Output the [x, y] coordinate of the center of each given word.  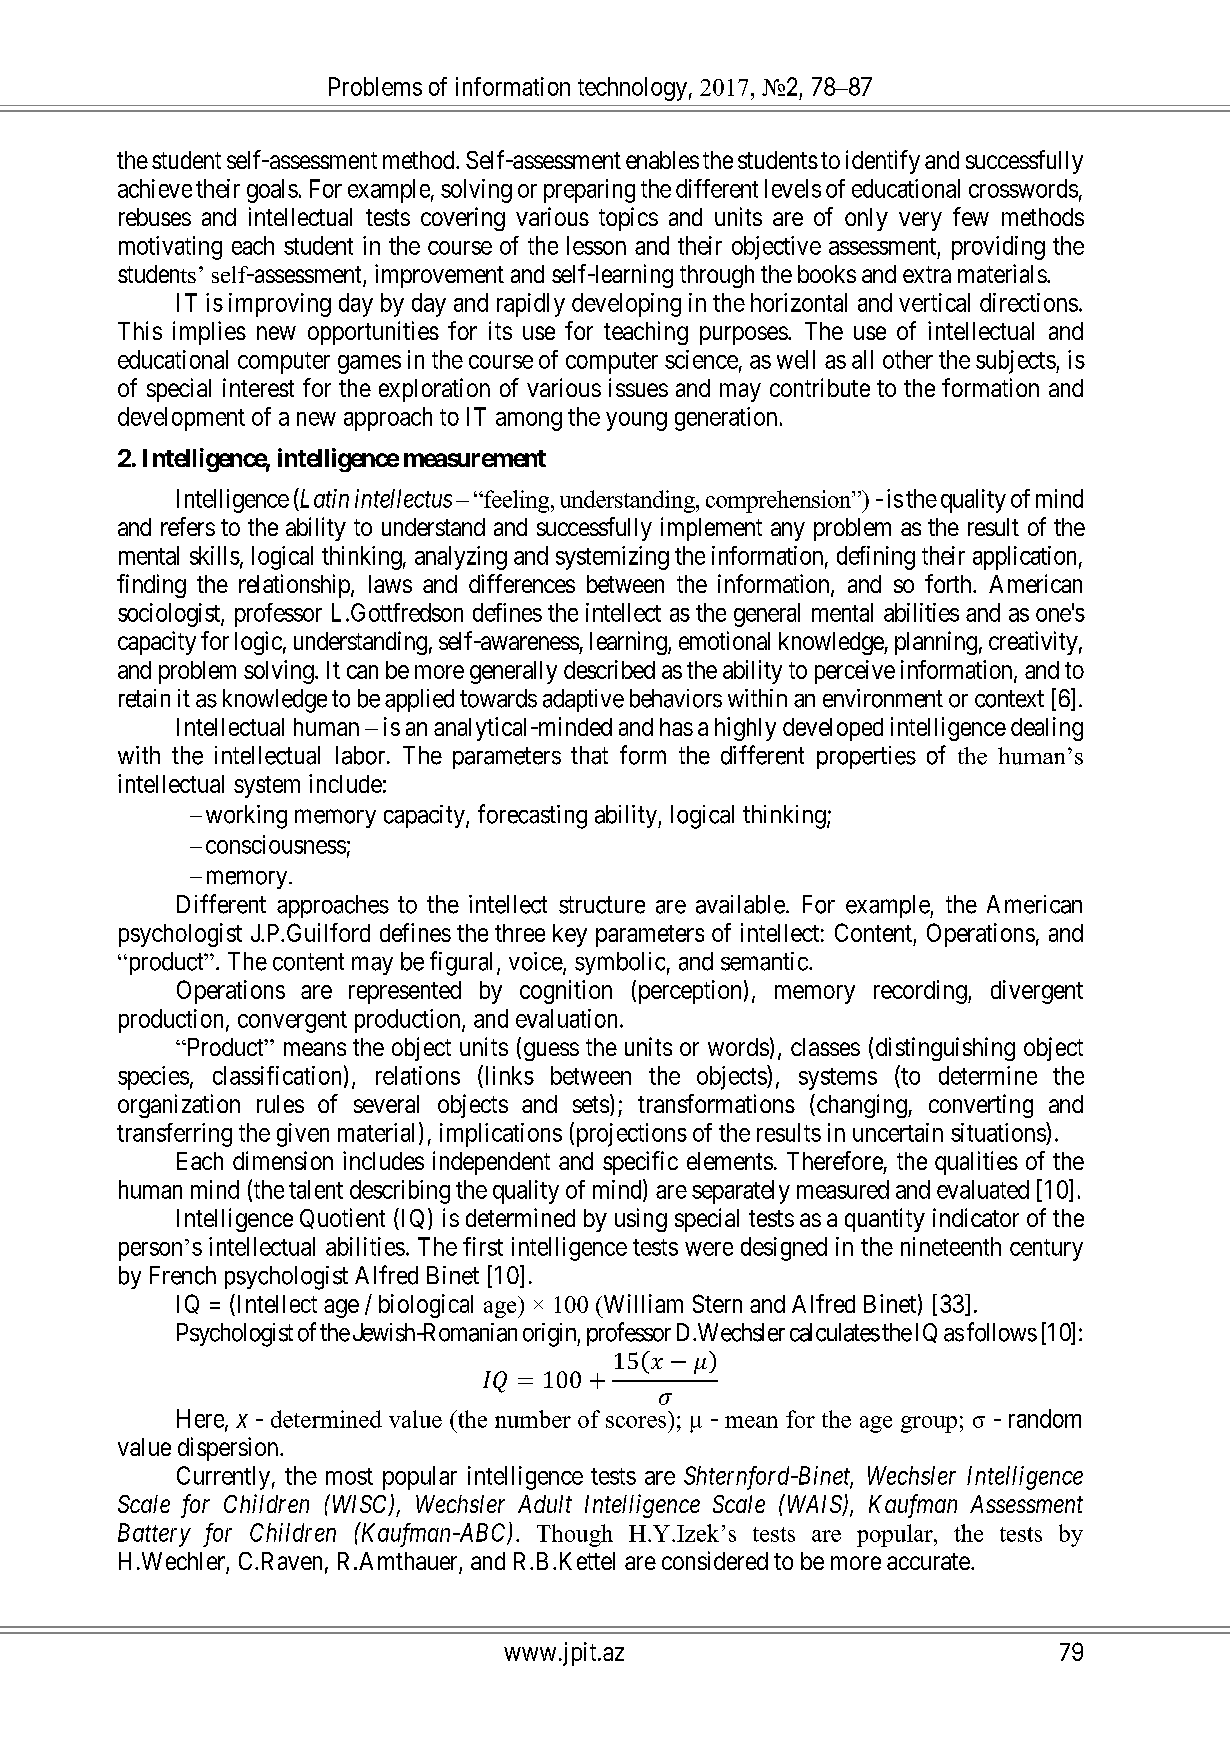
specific [640, 1163]
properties [866, 757]
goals [272, 191]
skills [215, 555]
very [920, 221]
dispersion [229, 1449]
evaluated [983, 1189]
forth [949, 583]
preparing [589, 191]
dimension [283, 1160]
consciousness [276, 844]
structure [602, 905]
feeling [517, 501]
